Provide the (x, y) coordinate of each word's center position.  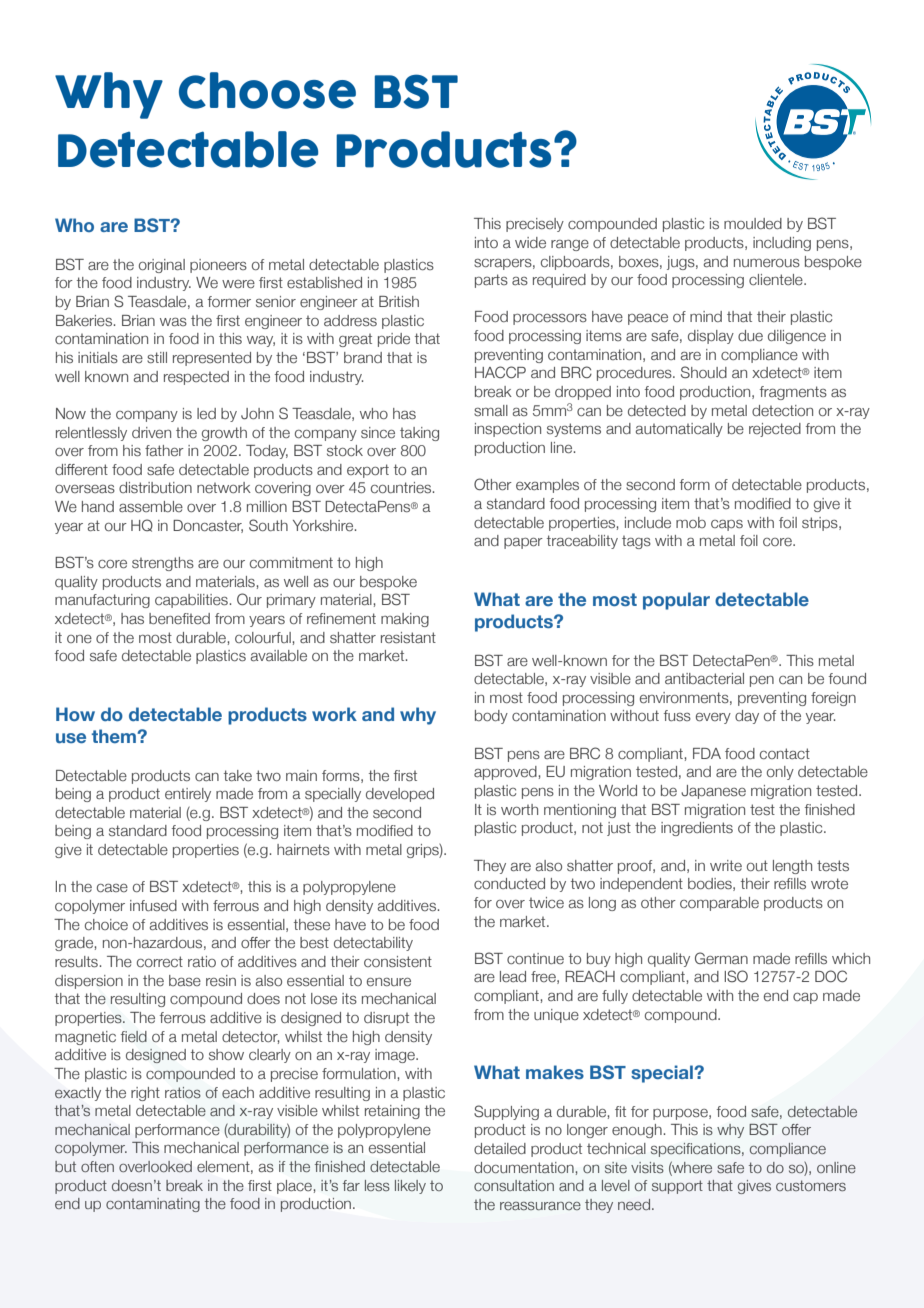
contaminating (153, 1205)
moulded (753, 224)
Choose (267, 90)
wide (530, 243)
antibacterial (704, 678)
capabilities (192, 601)
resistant (408, 637)
